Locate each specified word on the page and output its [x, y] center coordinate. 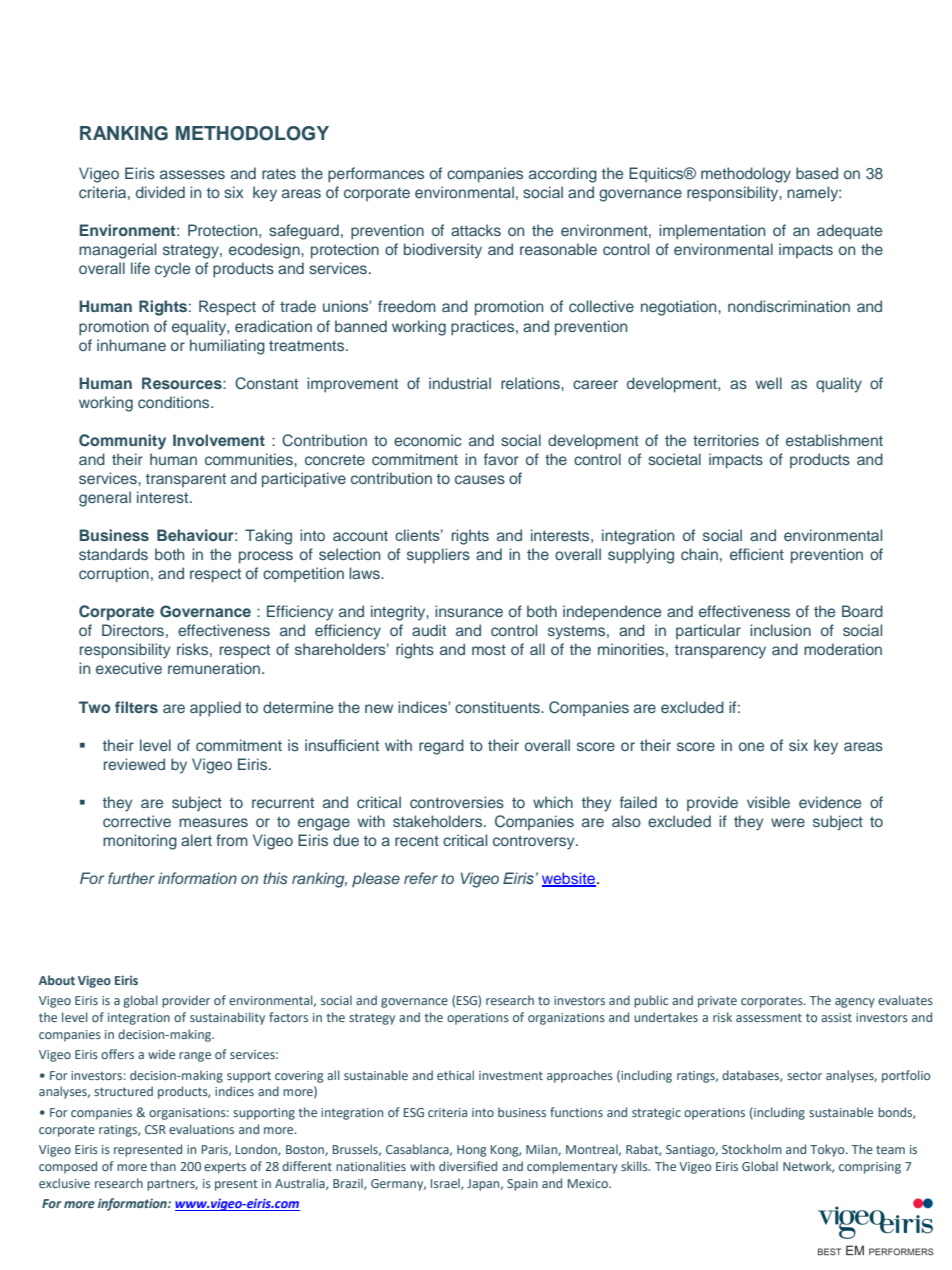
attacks [476, 230]
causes [480, 479]
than [163, 1166]
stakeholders [439, 821]
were [788, 822]
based [817, 173]
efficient [757, 554]
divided [160, 192]
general [105, 499]
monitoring [140, 842]
